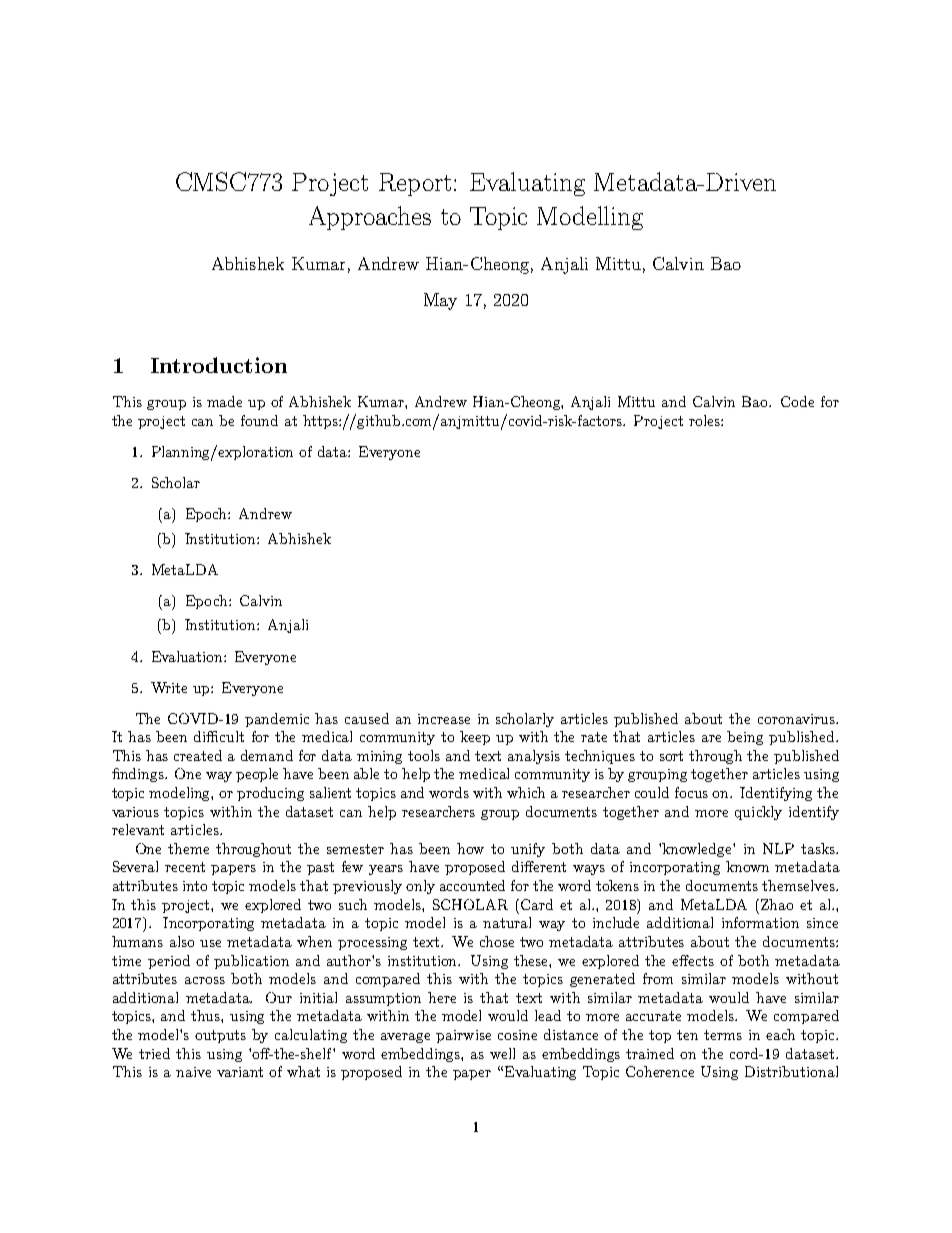 Image resolution: width=952 pixels, height=1233 pixels. What do you see at coordinates (463, 1036) in the screenshot?
I see `pairwise` at bounding box center [463, 1036].
